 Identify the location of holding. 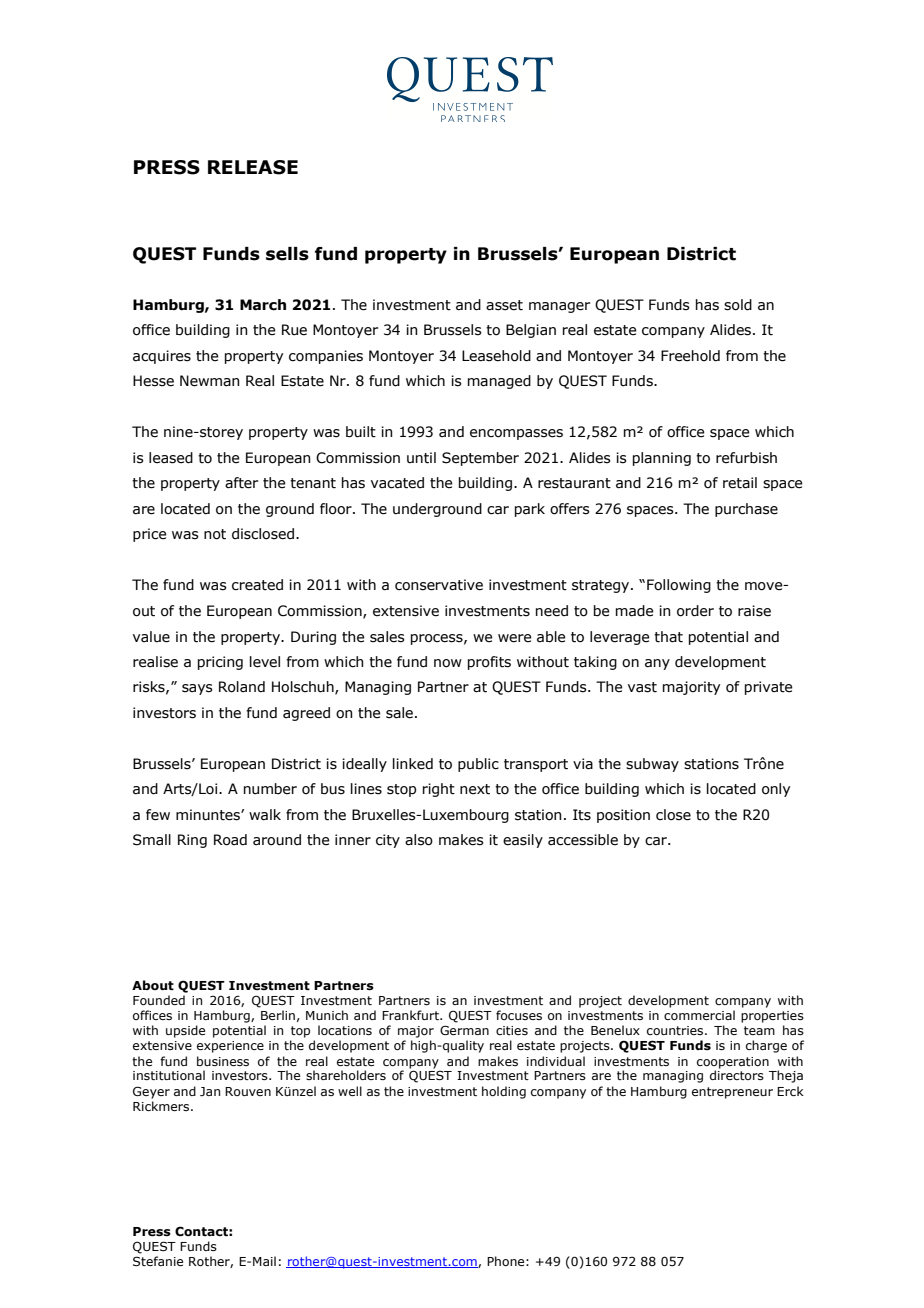
(504, 1092).
